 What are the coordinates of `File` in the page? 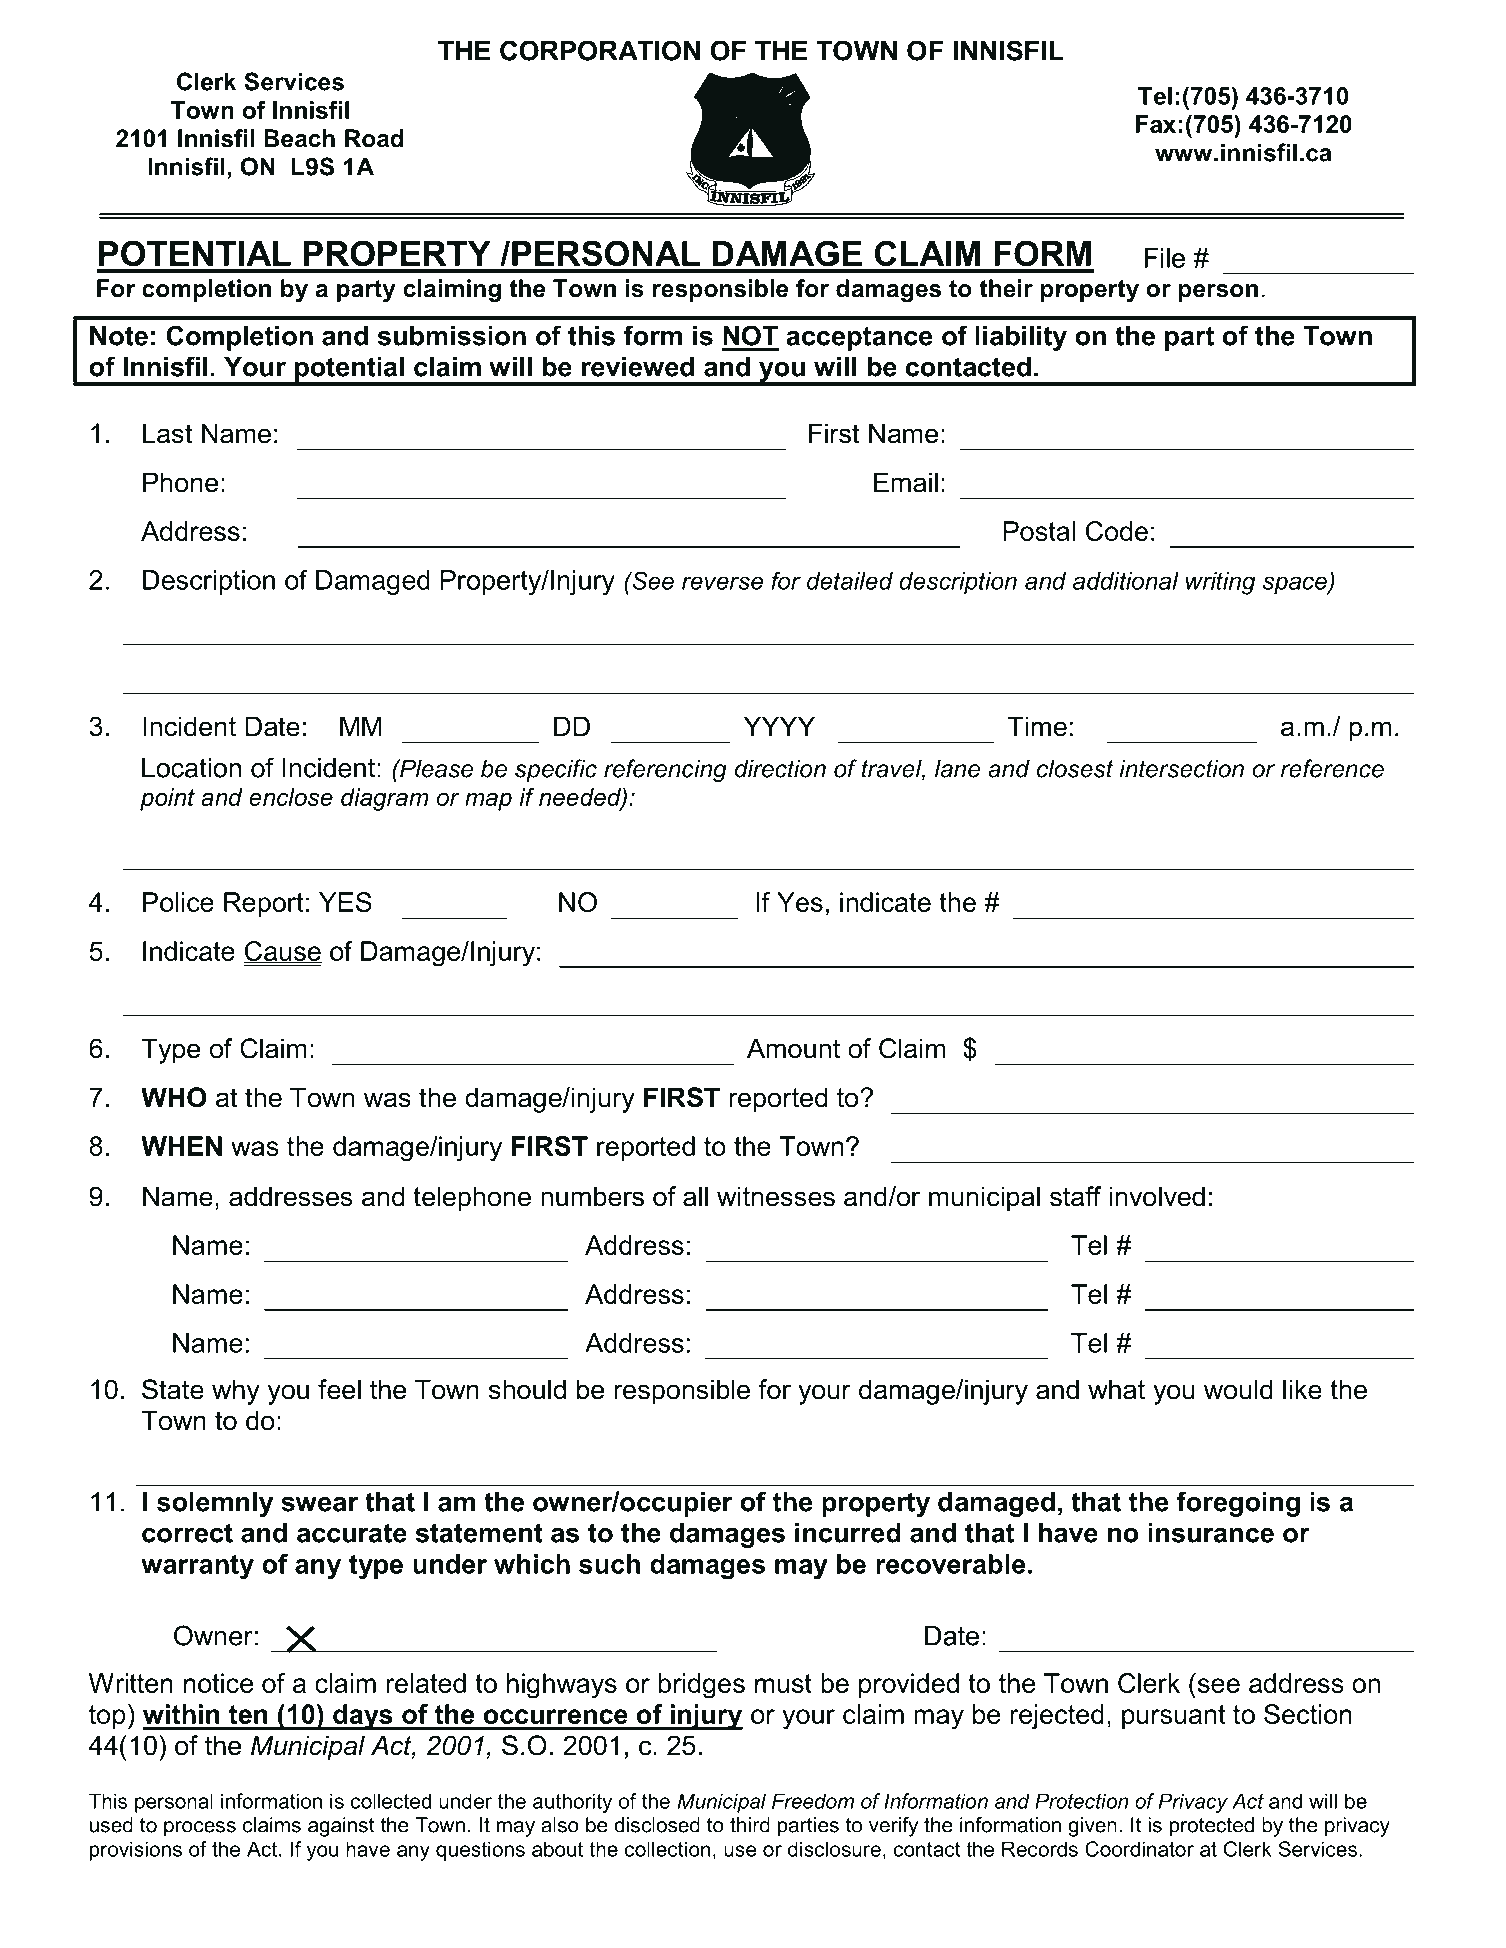 It's located at (1165, 258).
